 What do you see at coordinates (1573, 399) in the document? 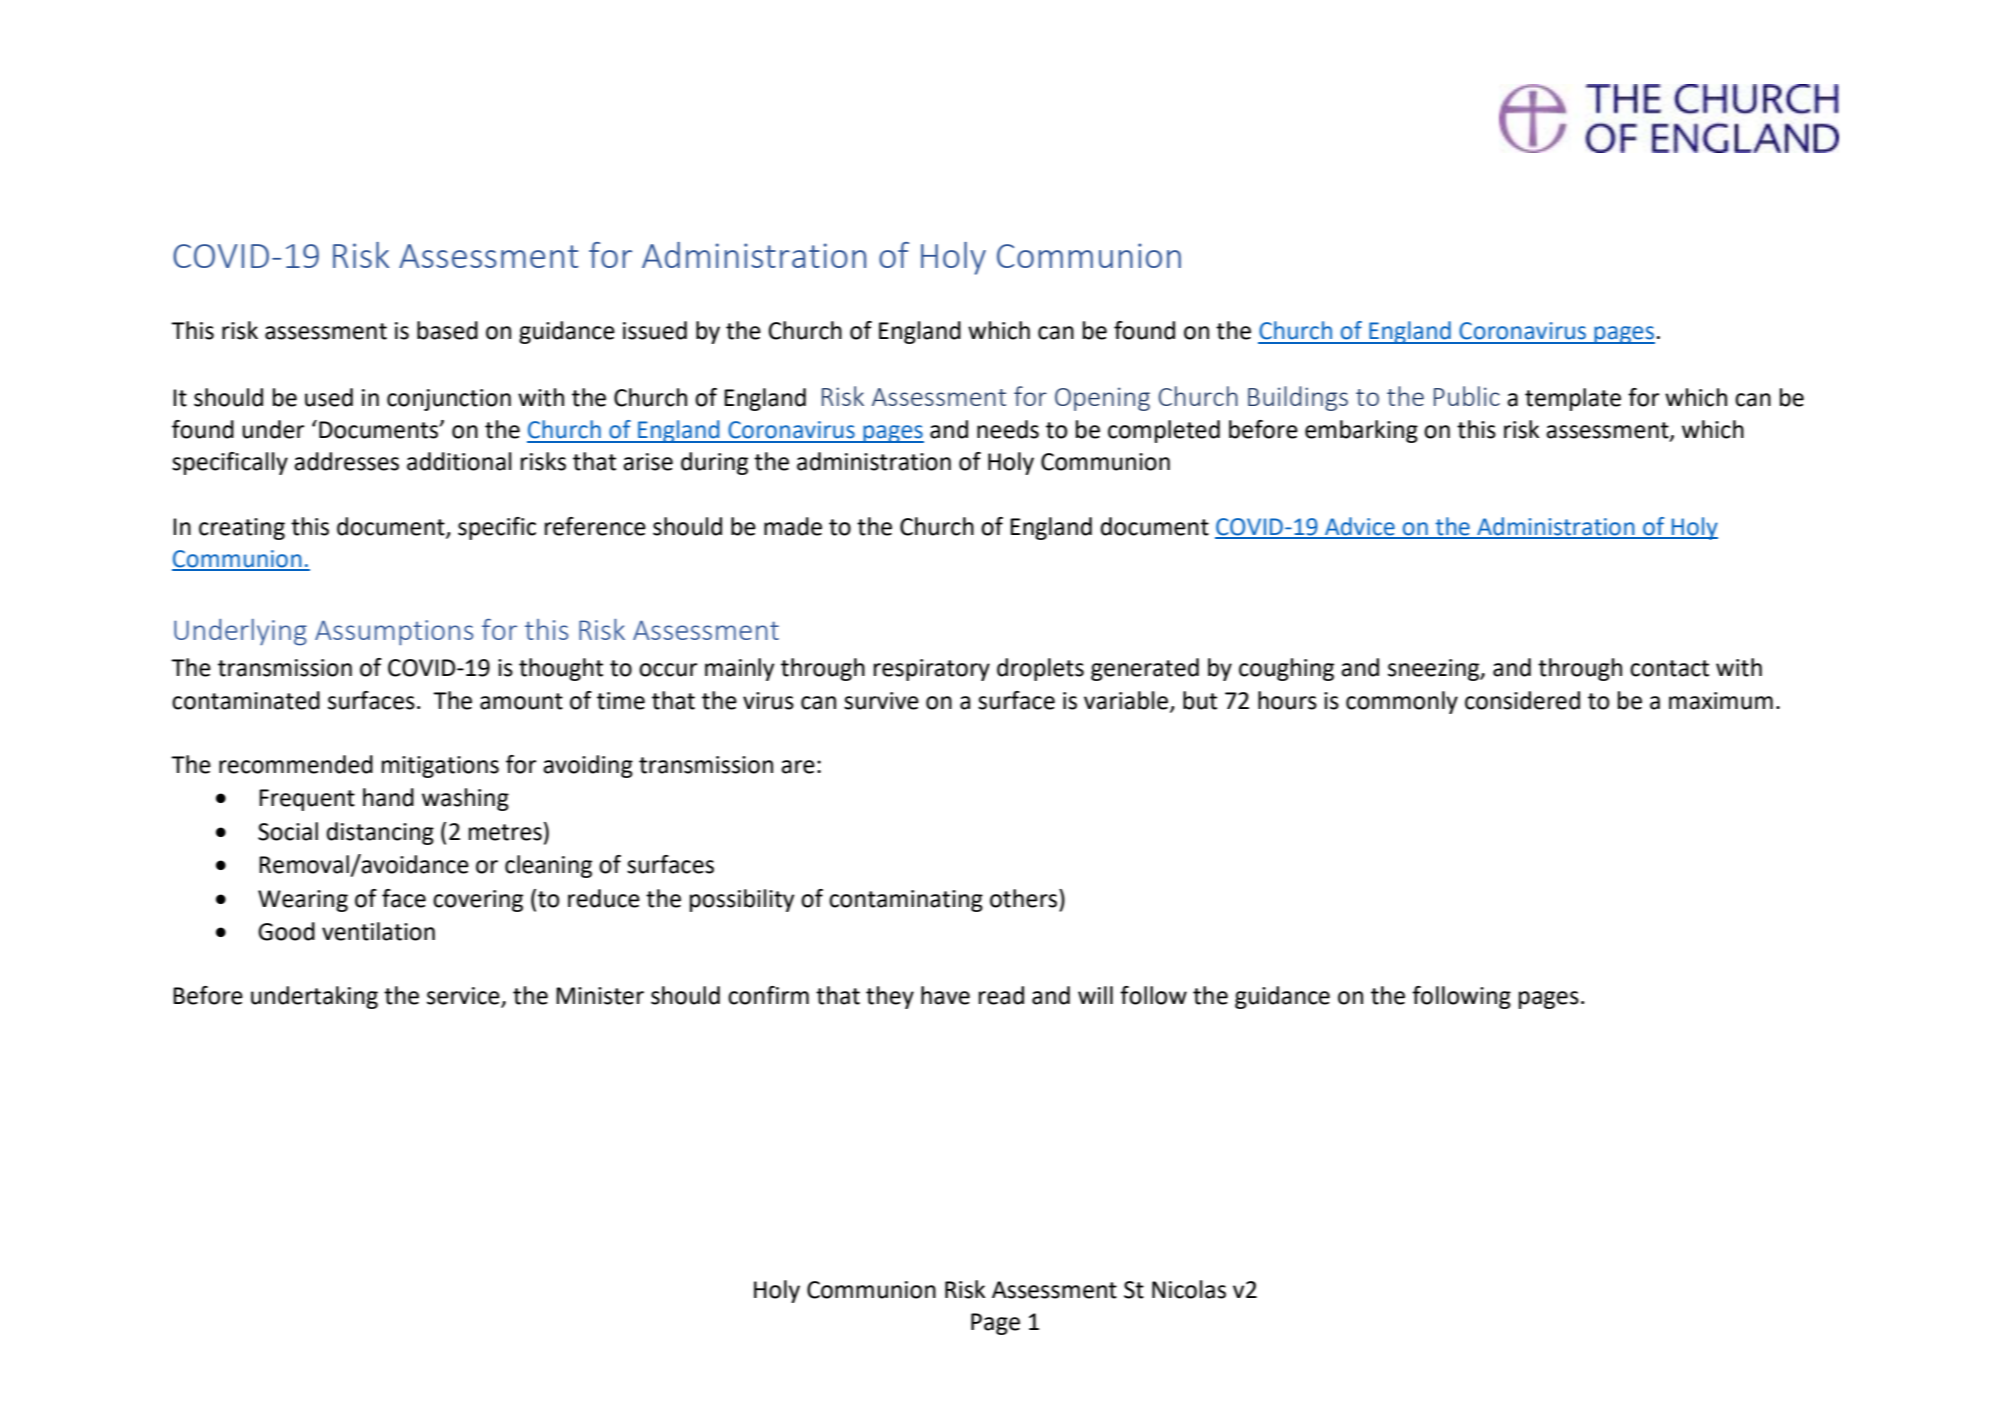
I see `template` at bounding box center [1573, 399].
